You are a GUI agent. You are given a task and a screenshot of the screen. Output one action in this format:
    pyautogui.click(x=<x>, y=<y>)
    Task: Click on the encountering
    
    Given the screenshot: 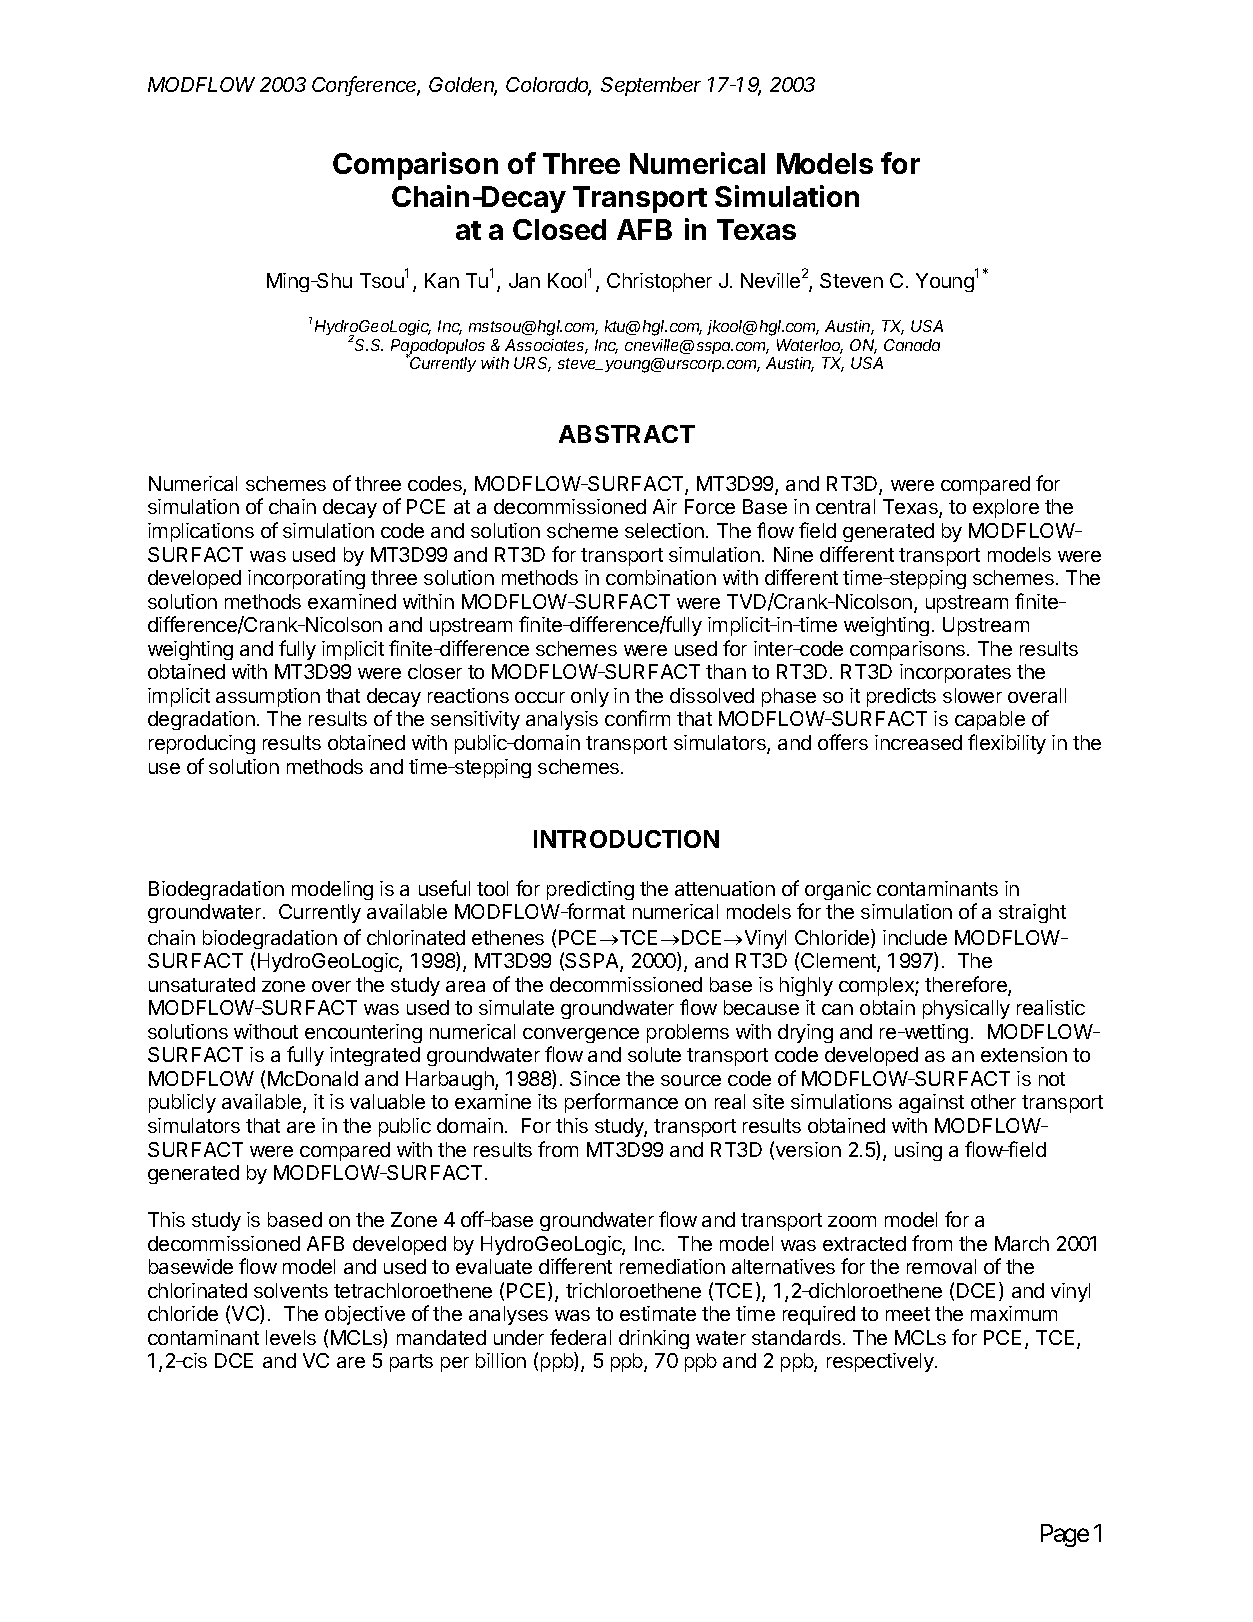 What is the action you would take?
    pyautogui.click(x=363, y=1033)
